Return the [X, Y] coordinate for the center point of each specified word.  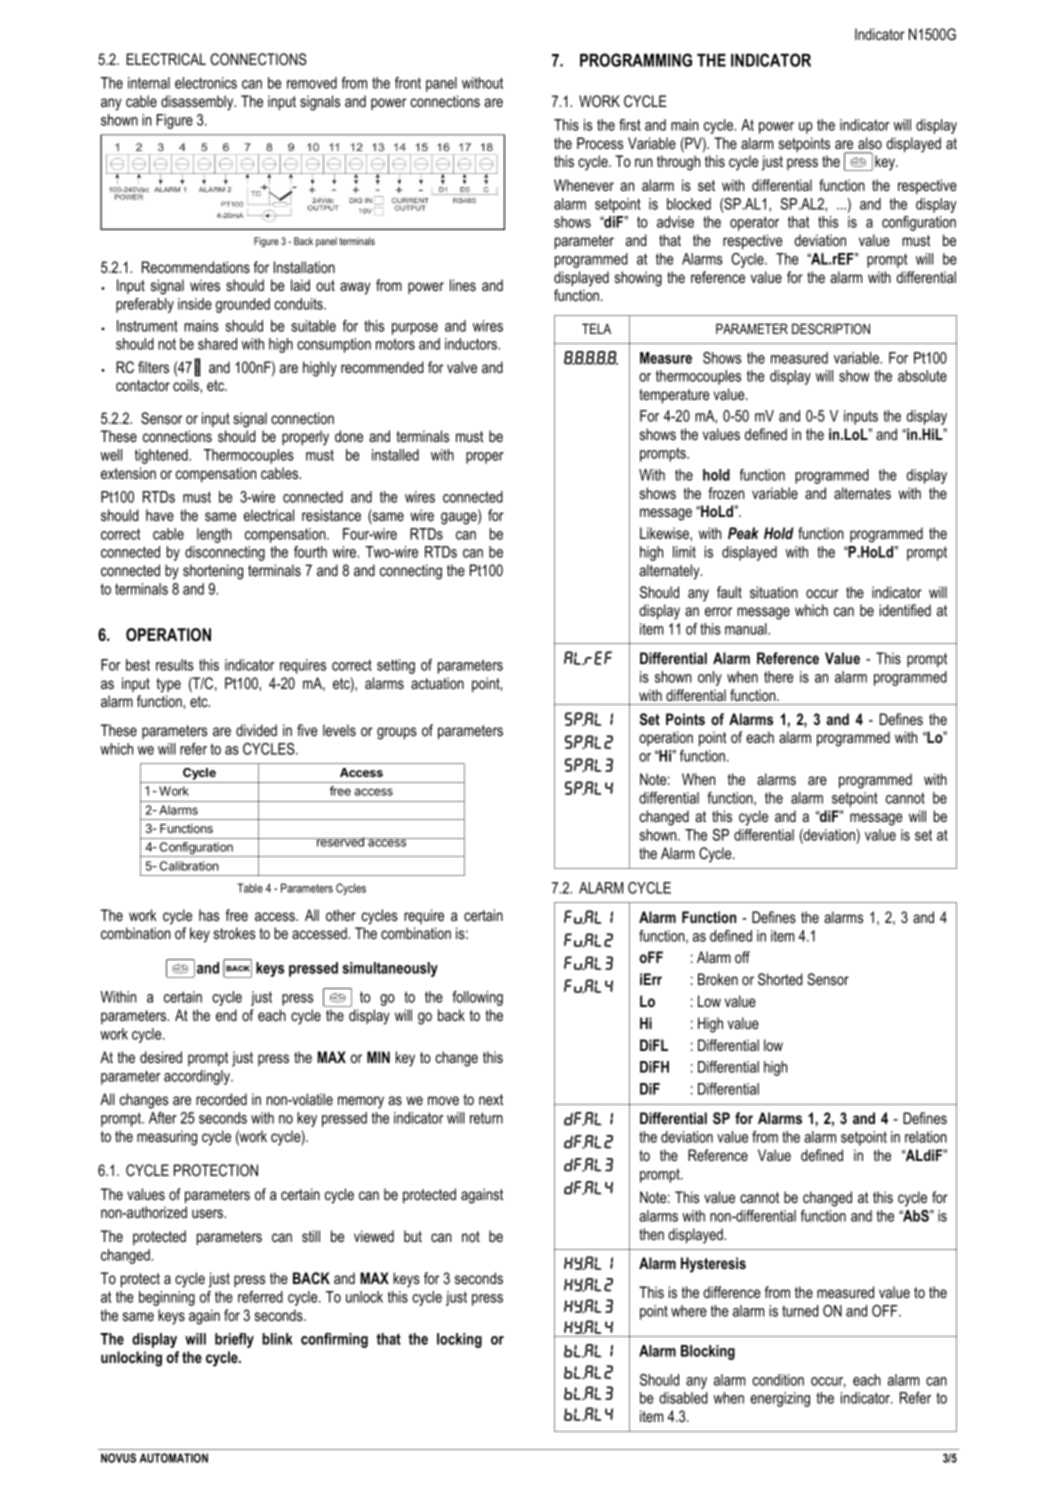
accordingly [198, 1077]
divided [256, 730]
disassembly [198, 103]
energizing [780, 1399]
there [778, 677]
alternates [862, 493]
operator [754, 223]
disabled [683, 1398]
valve [462, 367]
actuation [437, 683]
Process [600, 143]
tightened [162, 456]
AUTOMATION [174, 1458]
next [491, 1099]
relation [926, 1137]
